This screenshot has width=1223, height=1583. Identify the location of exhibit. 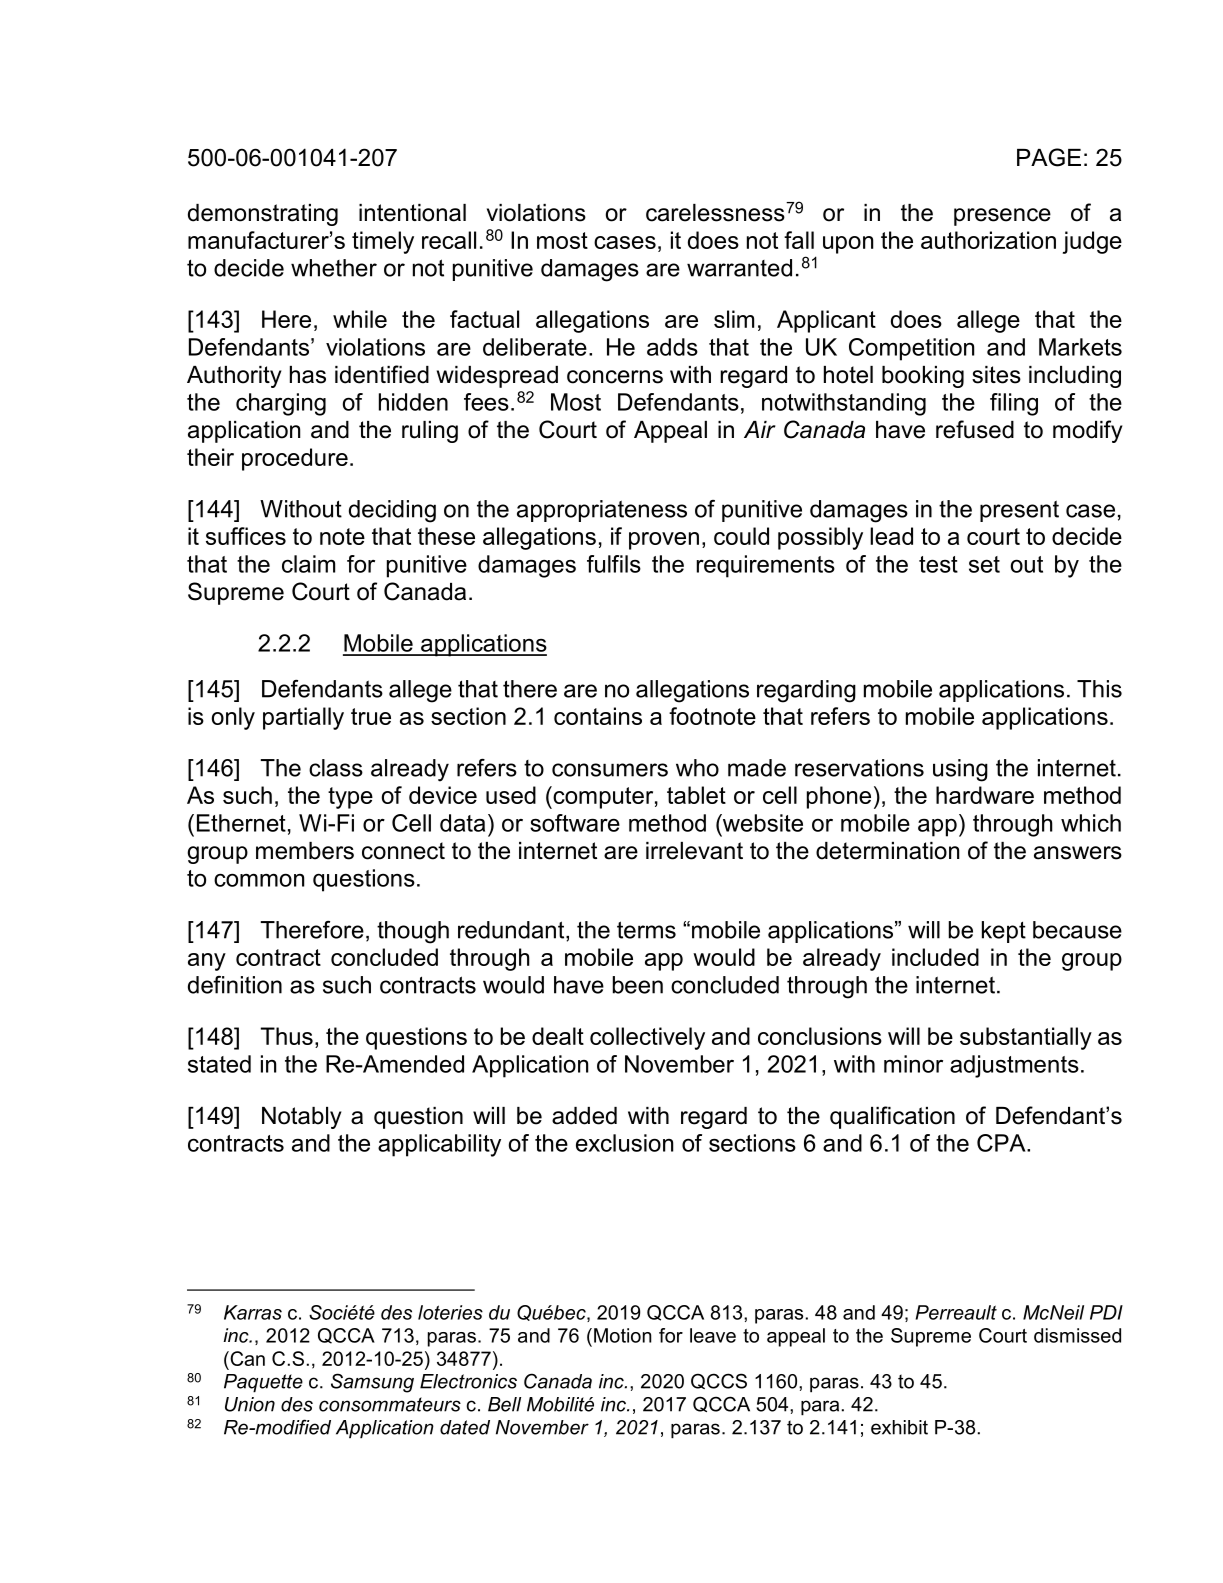
(899, 1427).
